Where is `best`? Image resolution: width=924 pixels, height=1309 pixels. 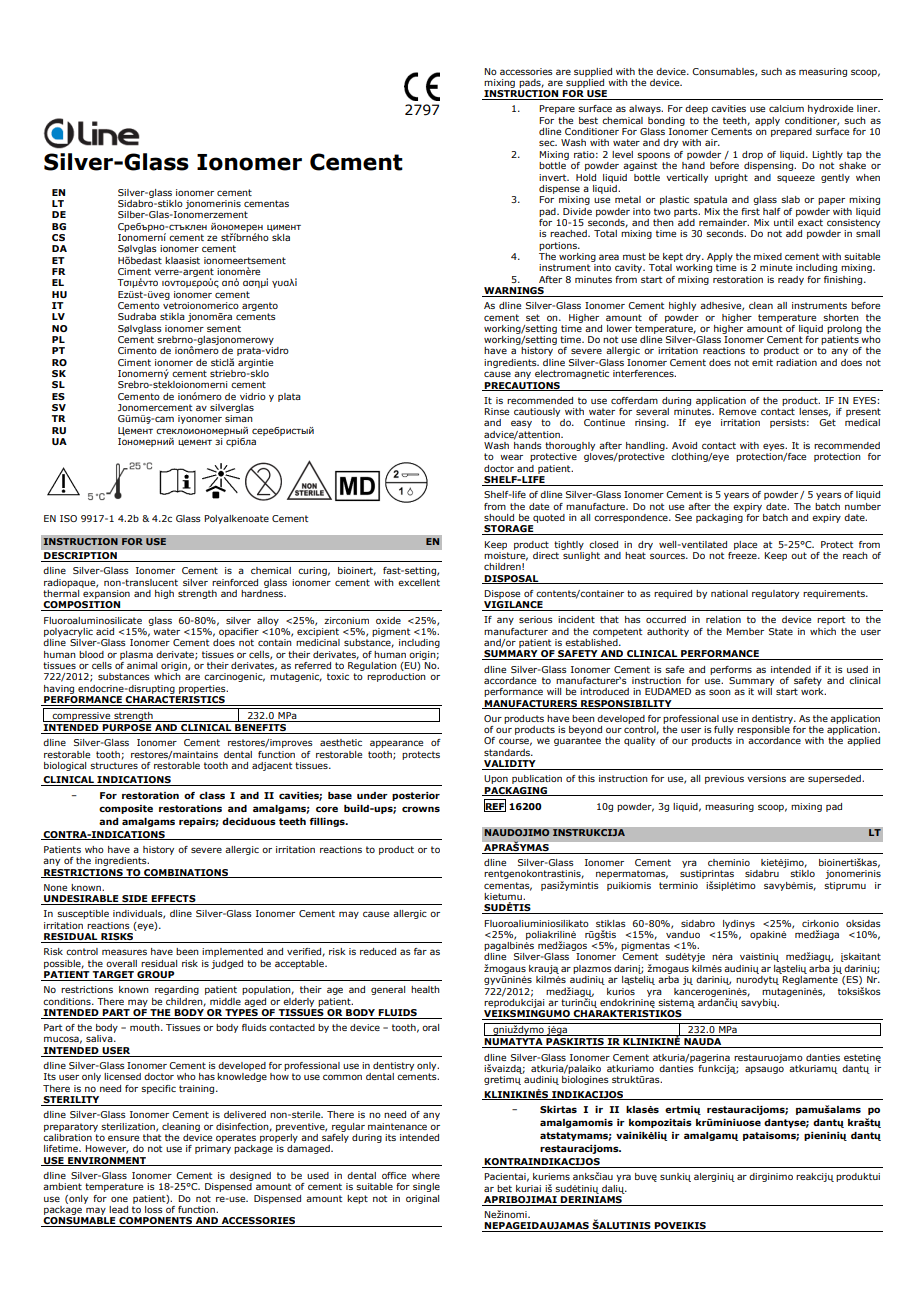
best is located at coordinates (588, 120).
